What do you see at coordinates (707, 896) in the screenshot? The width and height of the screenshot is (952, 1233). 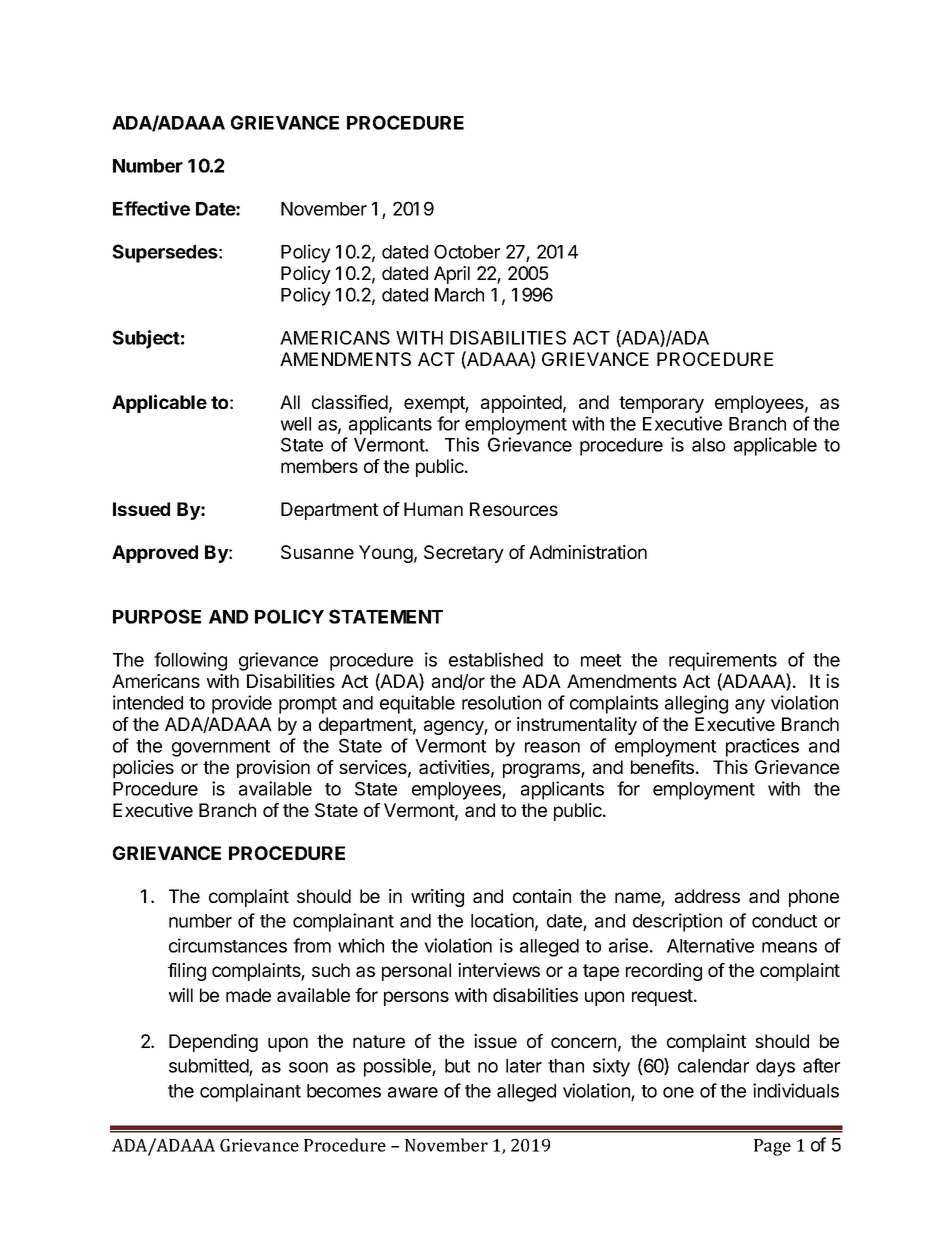 I see `address` at bounding box center [707, 896].
